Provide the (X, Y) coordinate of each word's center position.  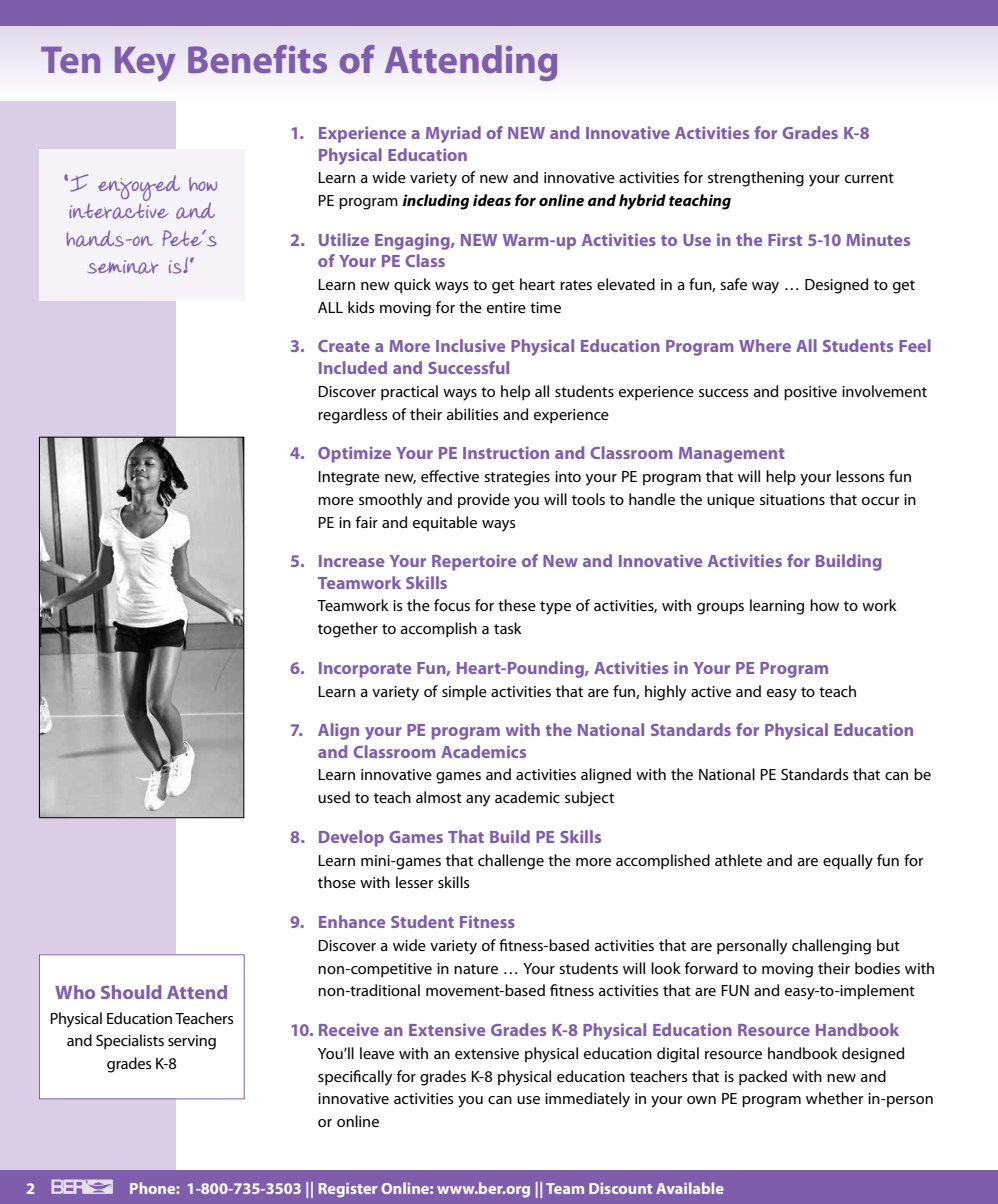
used (334, 797)
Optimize (354, 454)
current (869, 178)
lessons (860, 476)
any (478, 801)
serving (192, 1042)
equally (848, 862)
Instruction (506, 452)
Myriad (453, 134)
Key (145, 64)
